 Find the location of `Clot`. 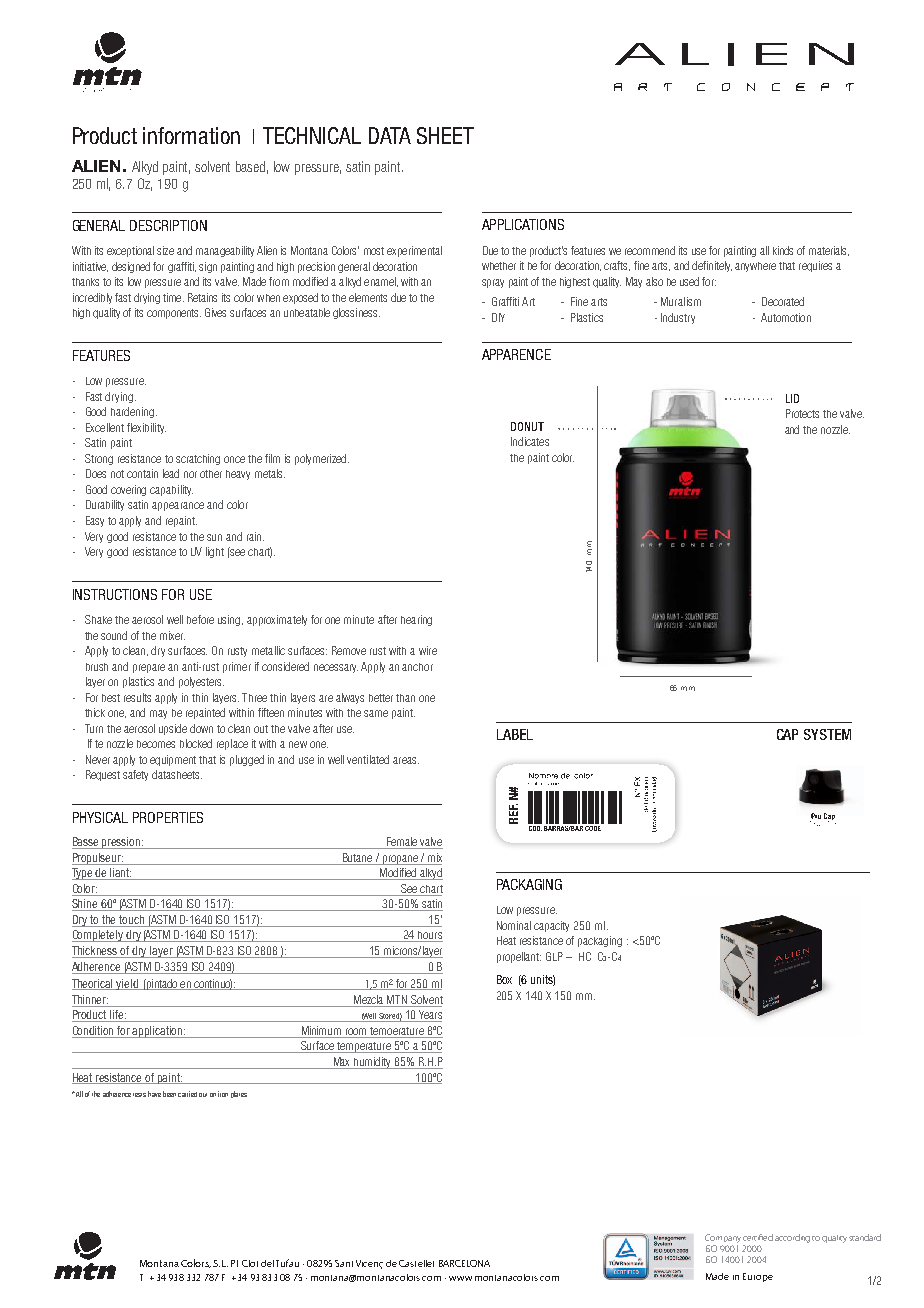

Clot is located at coordinates (250, 1263).
